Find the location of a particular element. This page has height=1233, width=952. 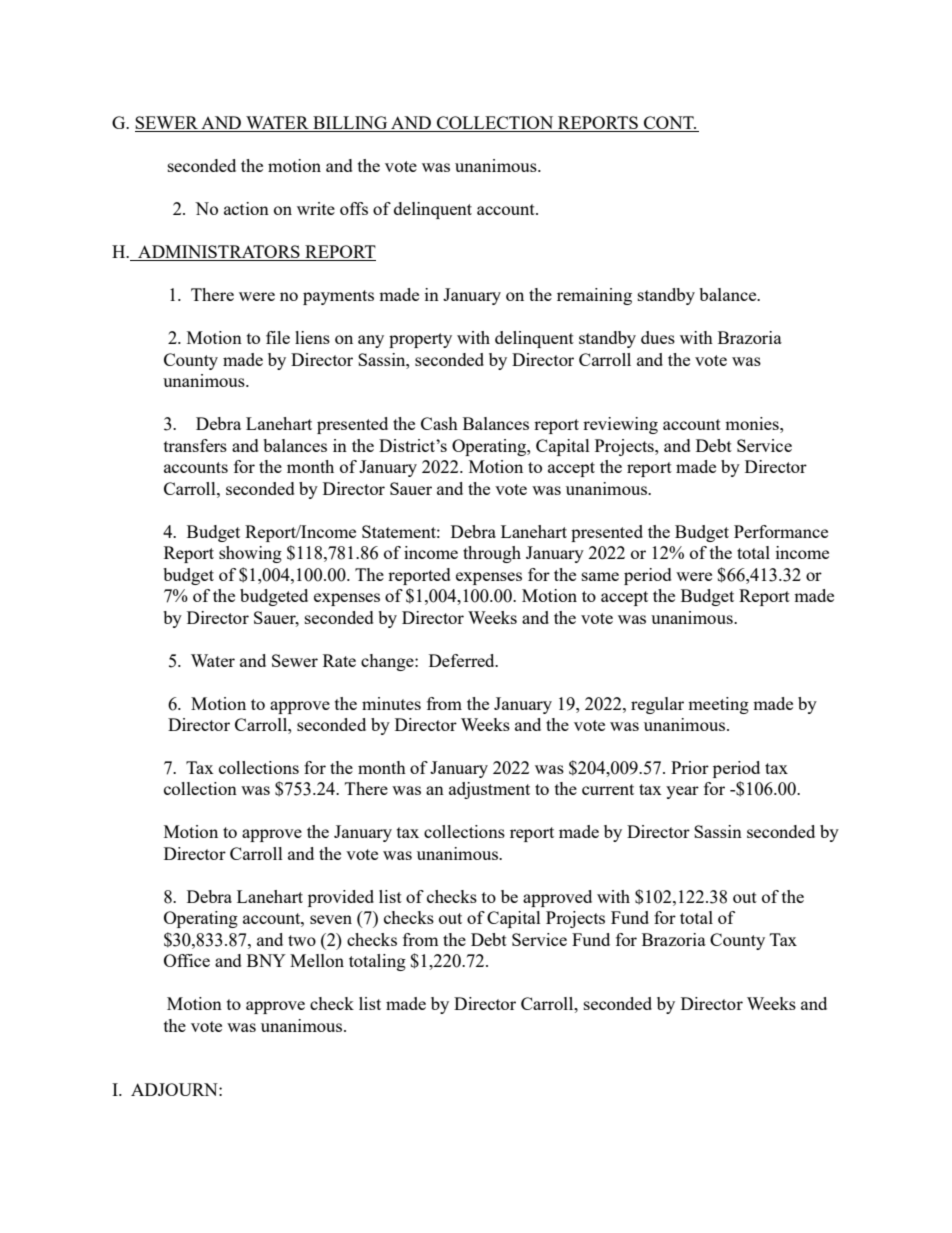

dues is located at coordinates (658, 337).
